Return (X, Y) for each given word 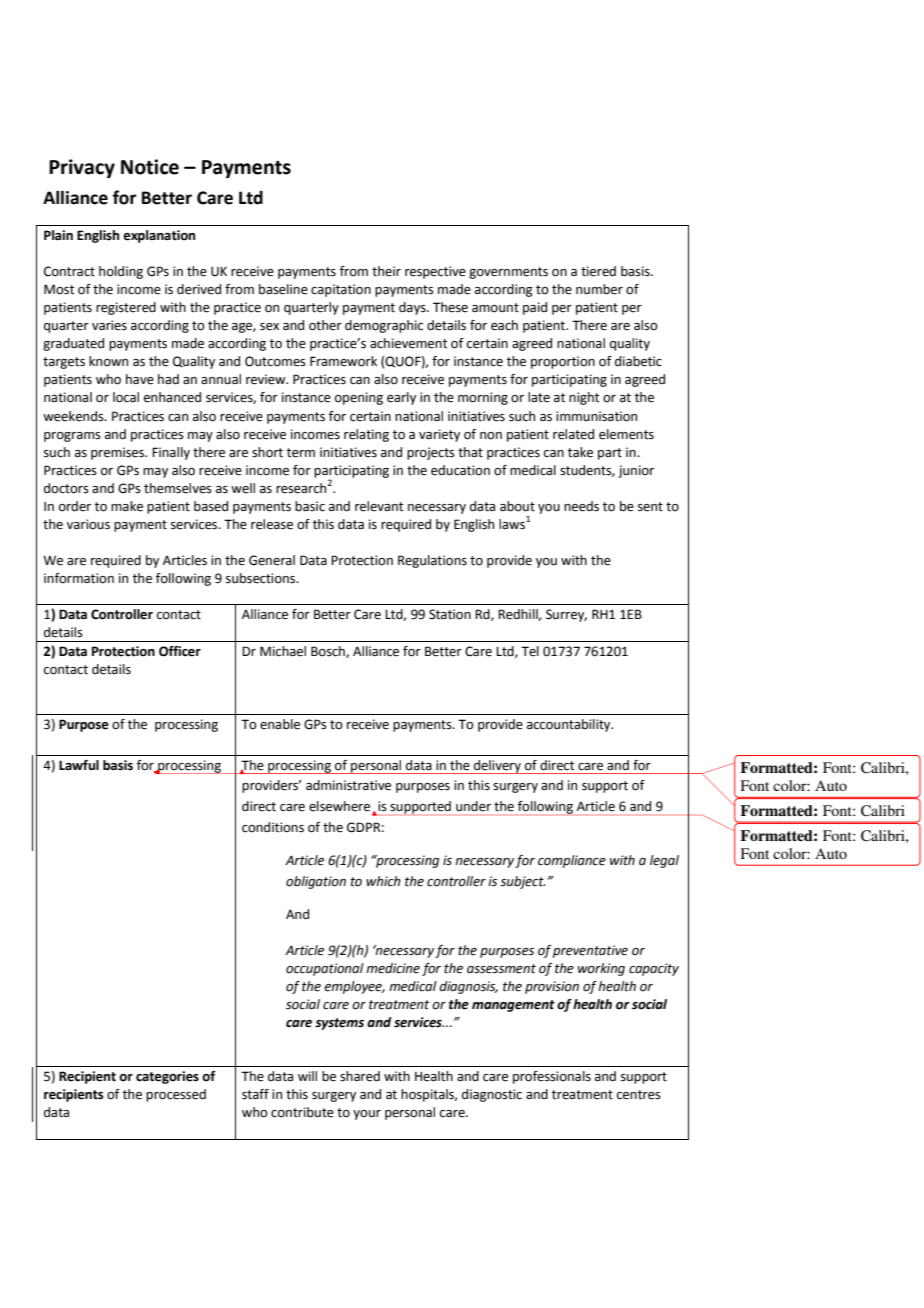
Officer (180, 651)
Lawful (79, 765)
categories (167, 1077)
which (383, 881)
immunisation (596, 416)
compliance (572, 861)
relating (366, 435)
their (386, 271)
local (126, 397)
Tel (530, 651)
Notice (150, 167)
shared (360, 1076)
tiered (598, 271)
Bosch (329, 652)
